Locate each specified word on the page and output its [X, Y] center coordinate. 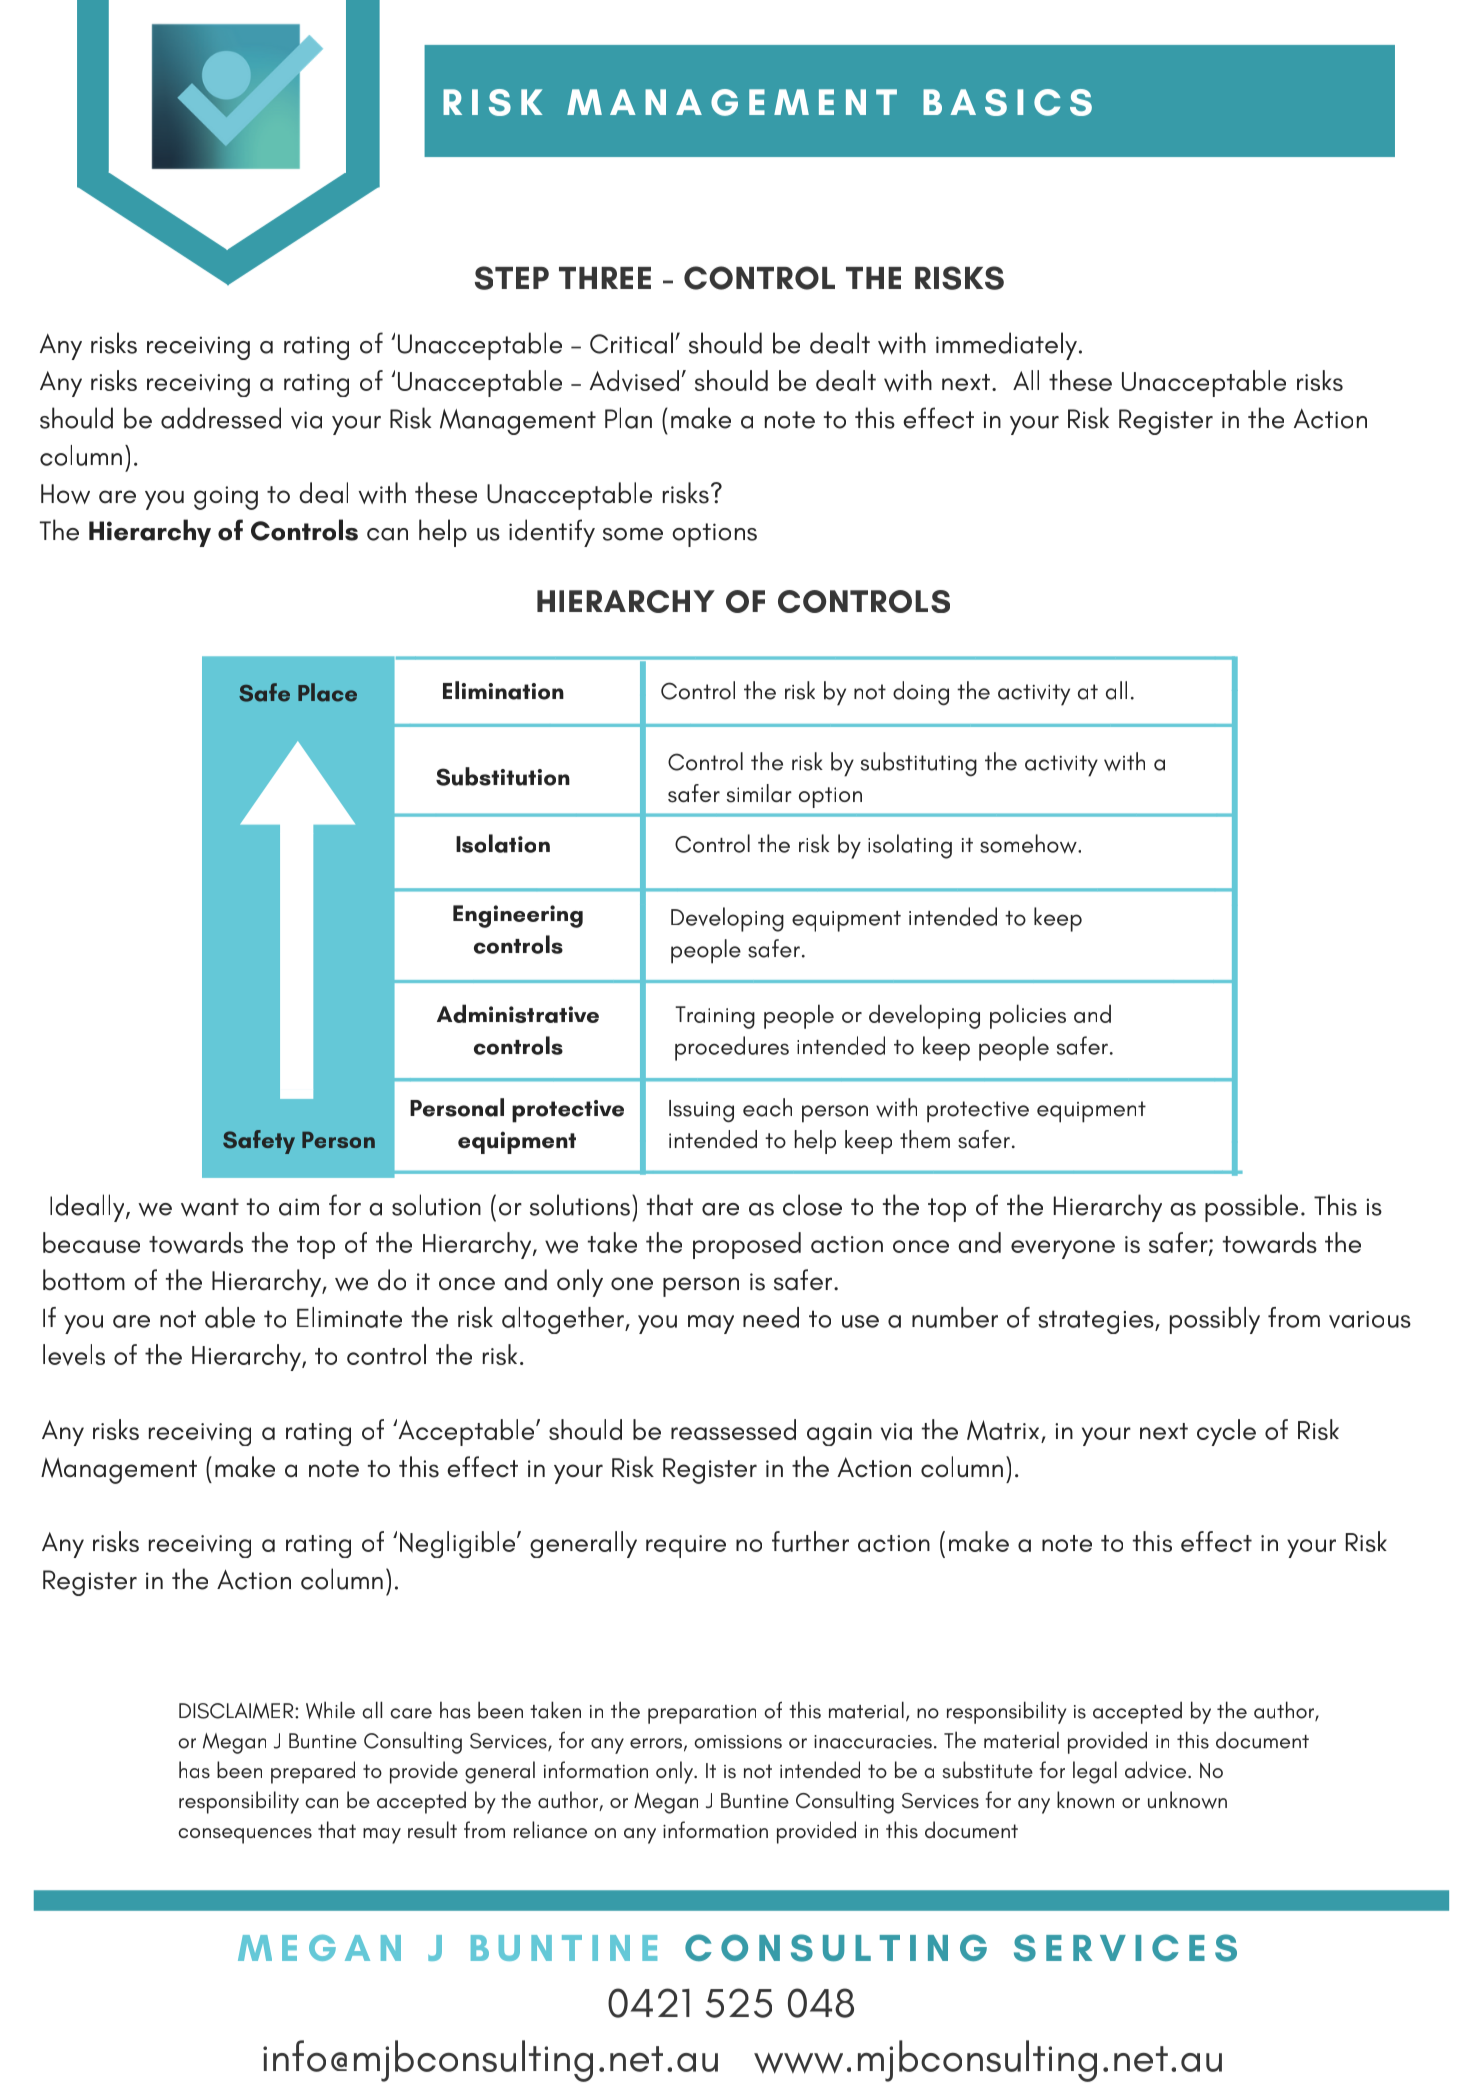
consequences [245, 1836]
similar [759, 793]
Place [327, 692]
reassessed [733, 1429]
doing [921, 693]
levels [74, 1355]
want [210, 1207]
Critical [631, 343]
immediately [1006, 346]
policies [1028, 1016]
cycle [1226, 1432]
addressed [221, 418]
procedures [732, 1048]
